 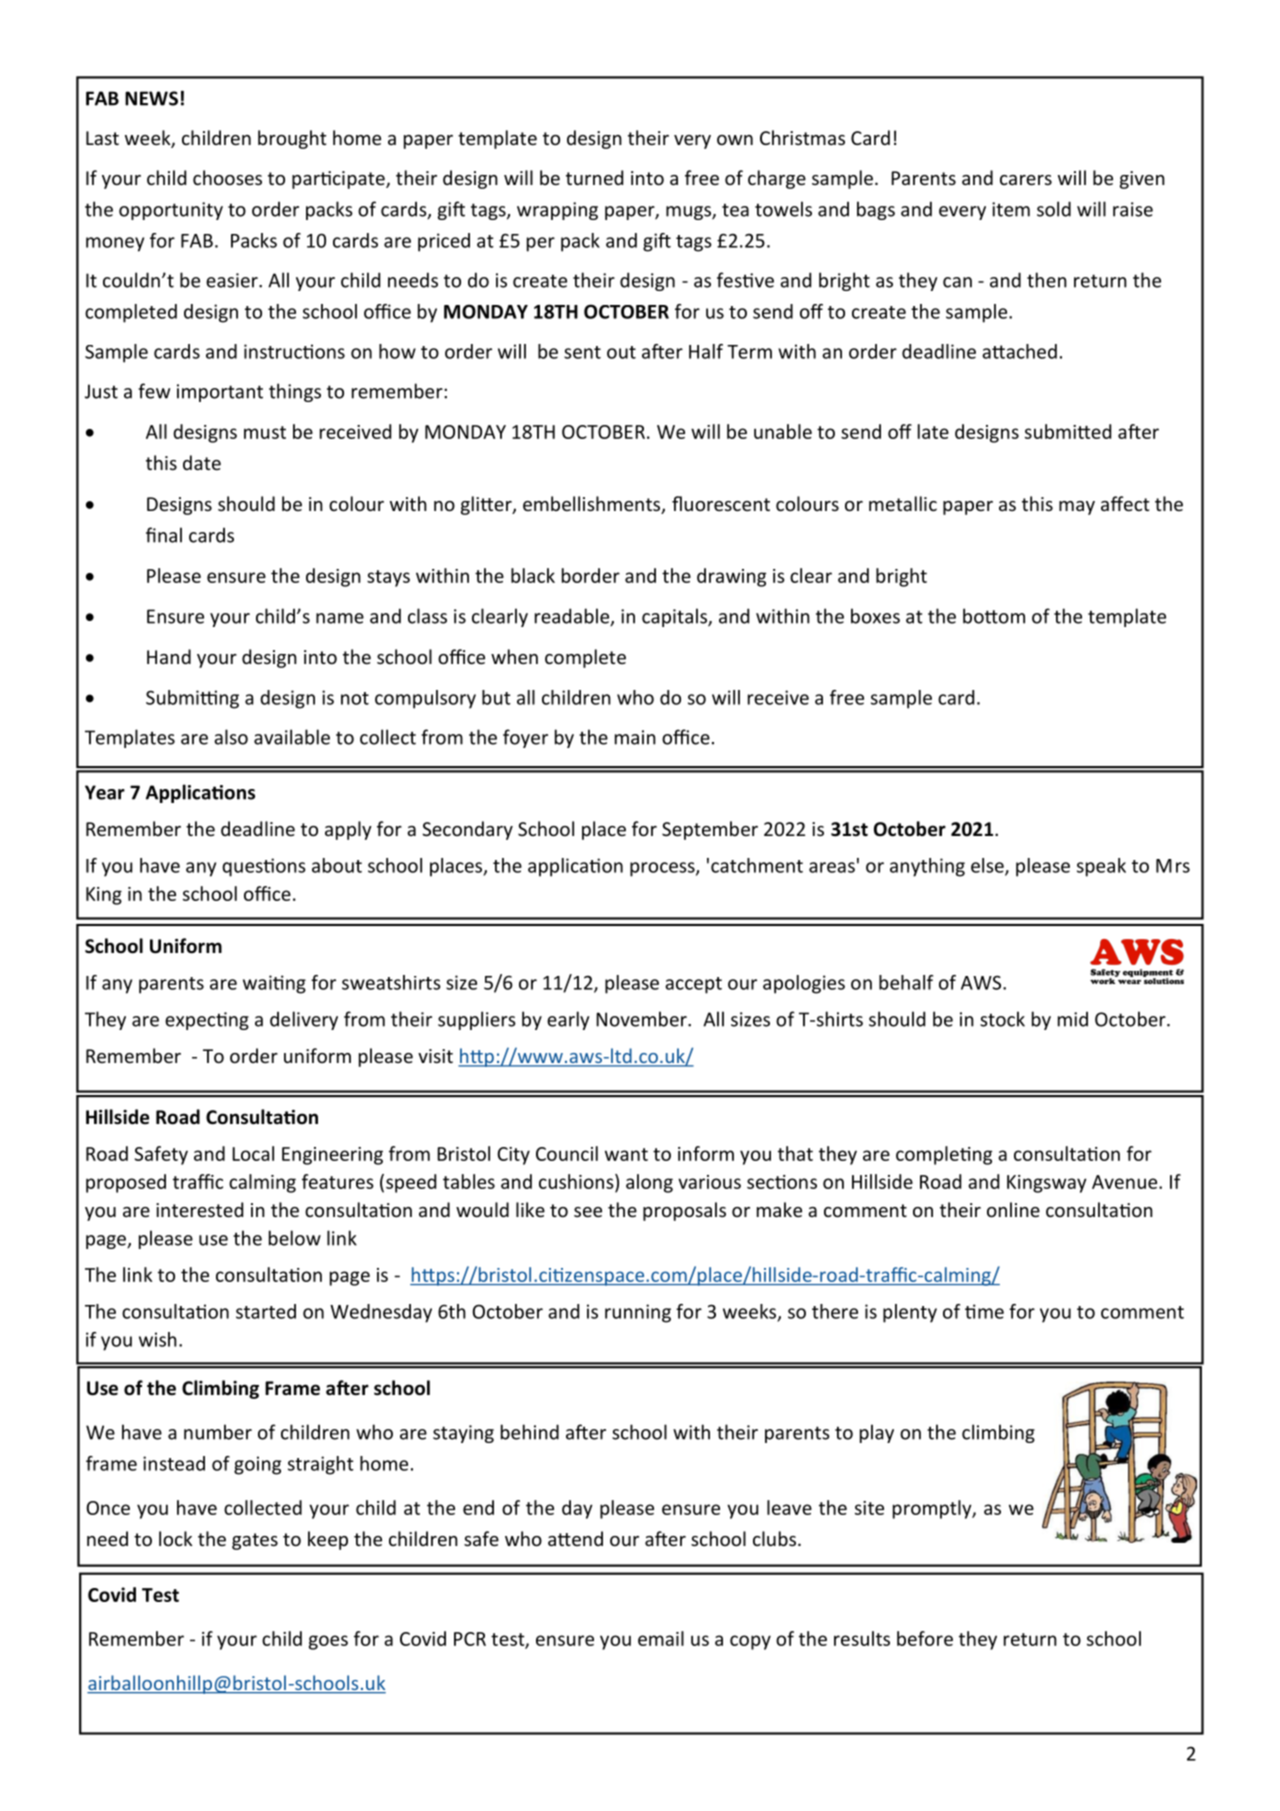 I want to click on carers, so click(x=1026, y=180).
